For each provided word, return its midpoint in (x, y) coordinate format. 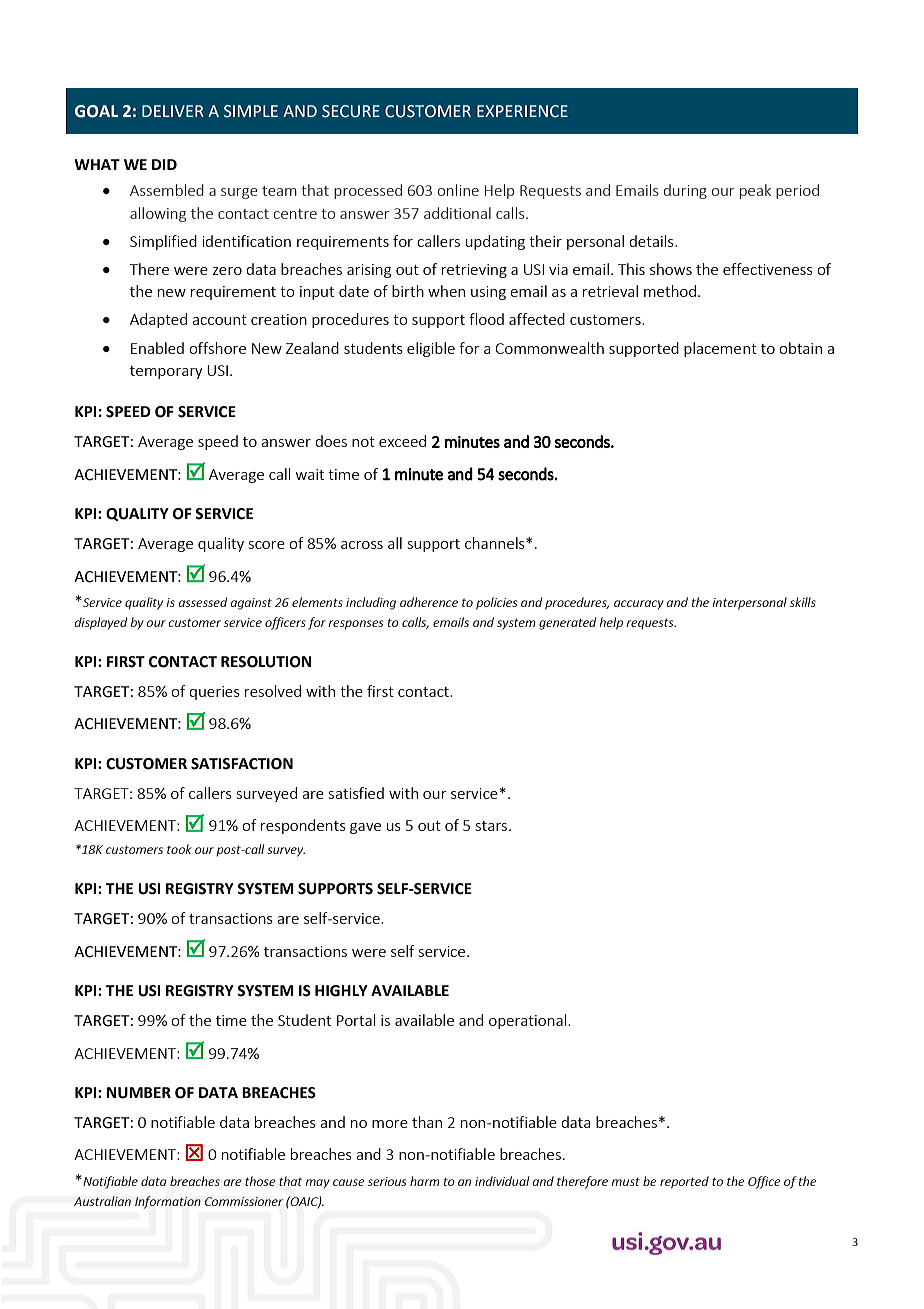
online (458, 190)
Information (168, 1202)
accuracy (639, 605)
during (685, 191)
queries (214, 693)
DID (164, 164)
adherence (429, 602)
